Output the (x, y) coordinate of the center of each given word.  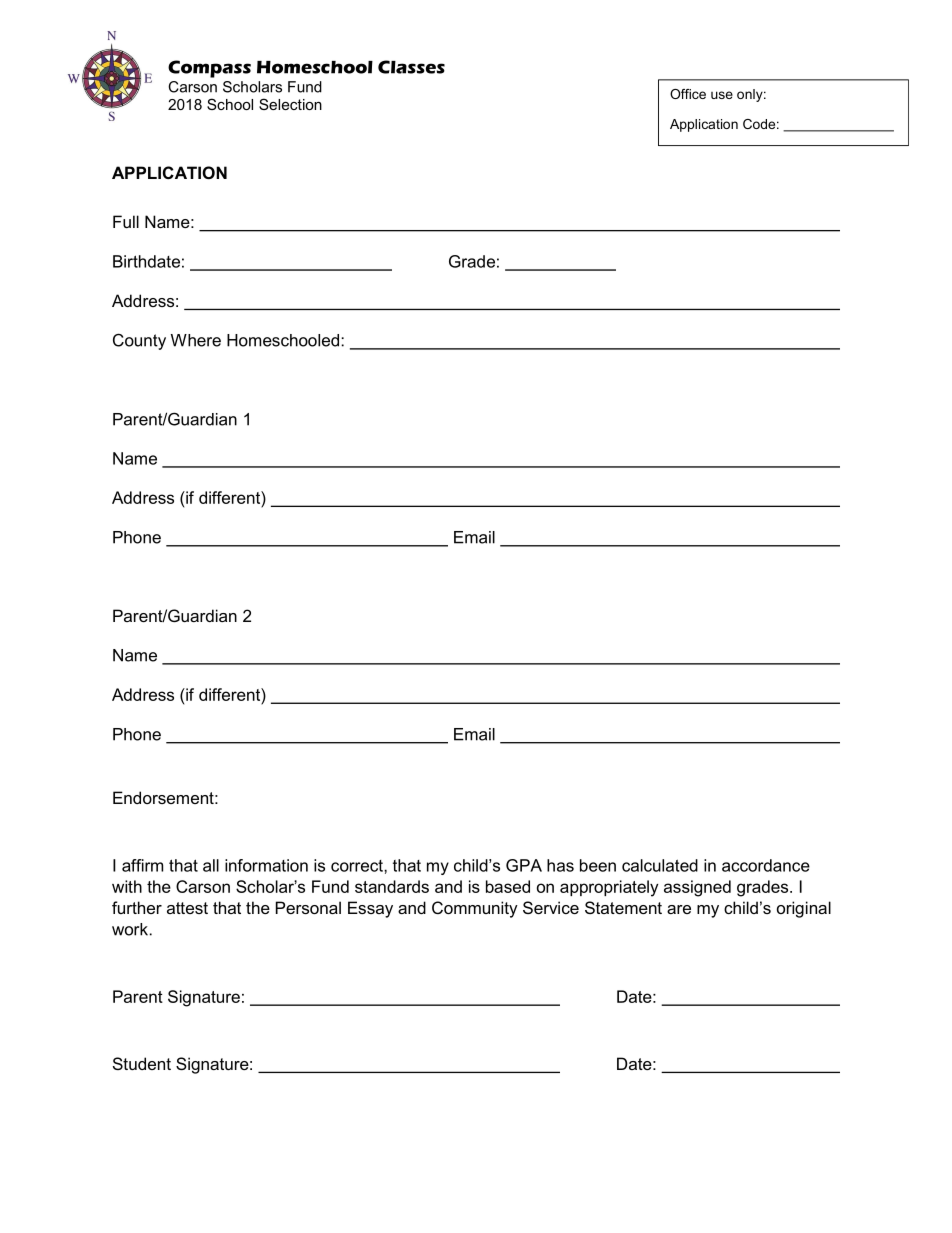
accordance (766, 865)
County (139, 341)
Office (688, 94)
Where (196, 340)
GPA (524, 865)
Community (475, 909)
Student (142, 1063)
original (804, 909)
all (211, 865)
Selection (290, 104)
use (722, 95)
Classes (411, 67)
